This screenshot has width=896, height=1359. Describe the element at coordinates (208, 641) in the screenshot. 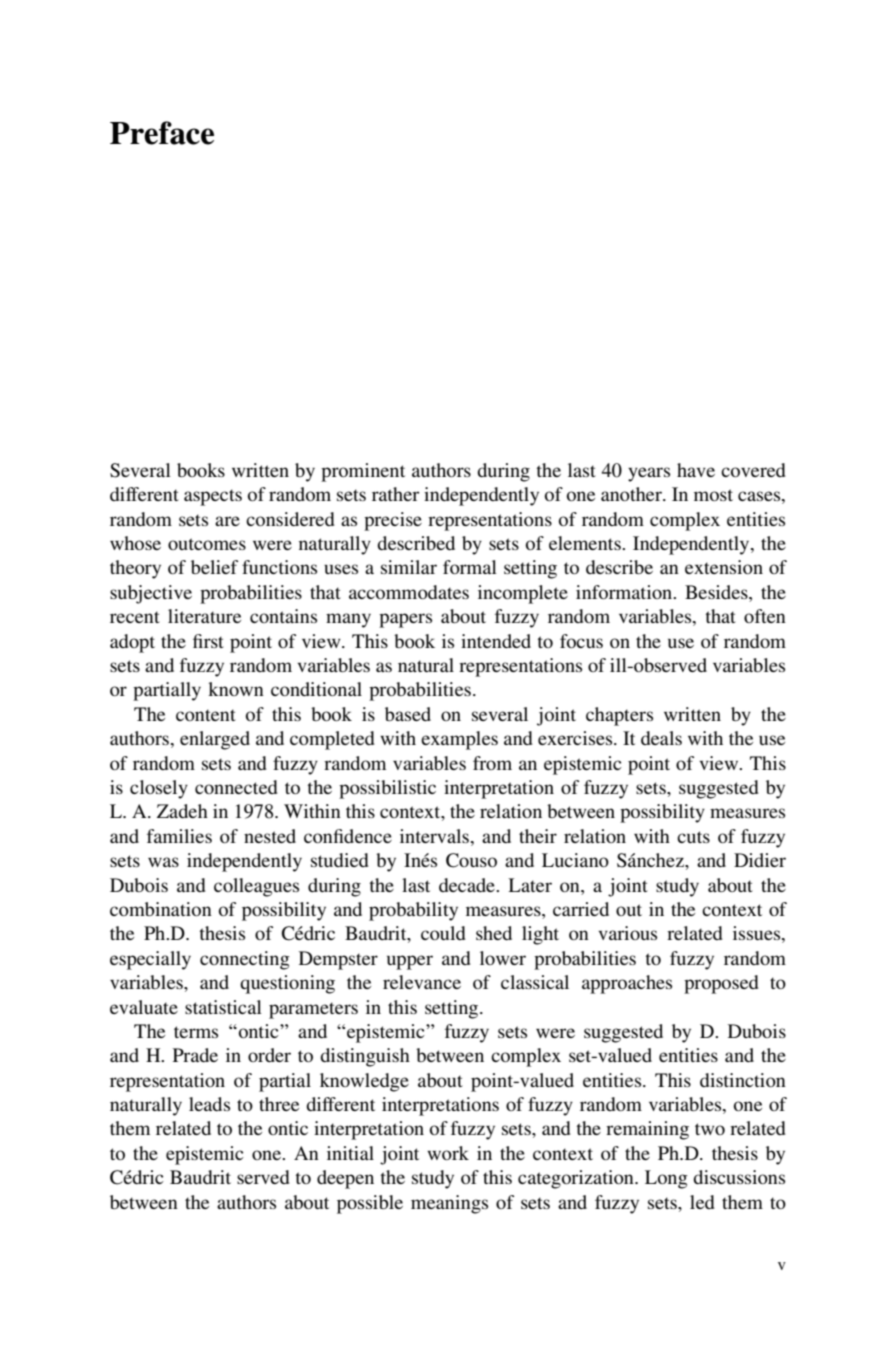

I see `first` at that location.
